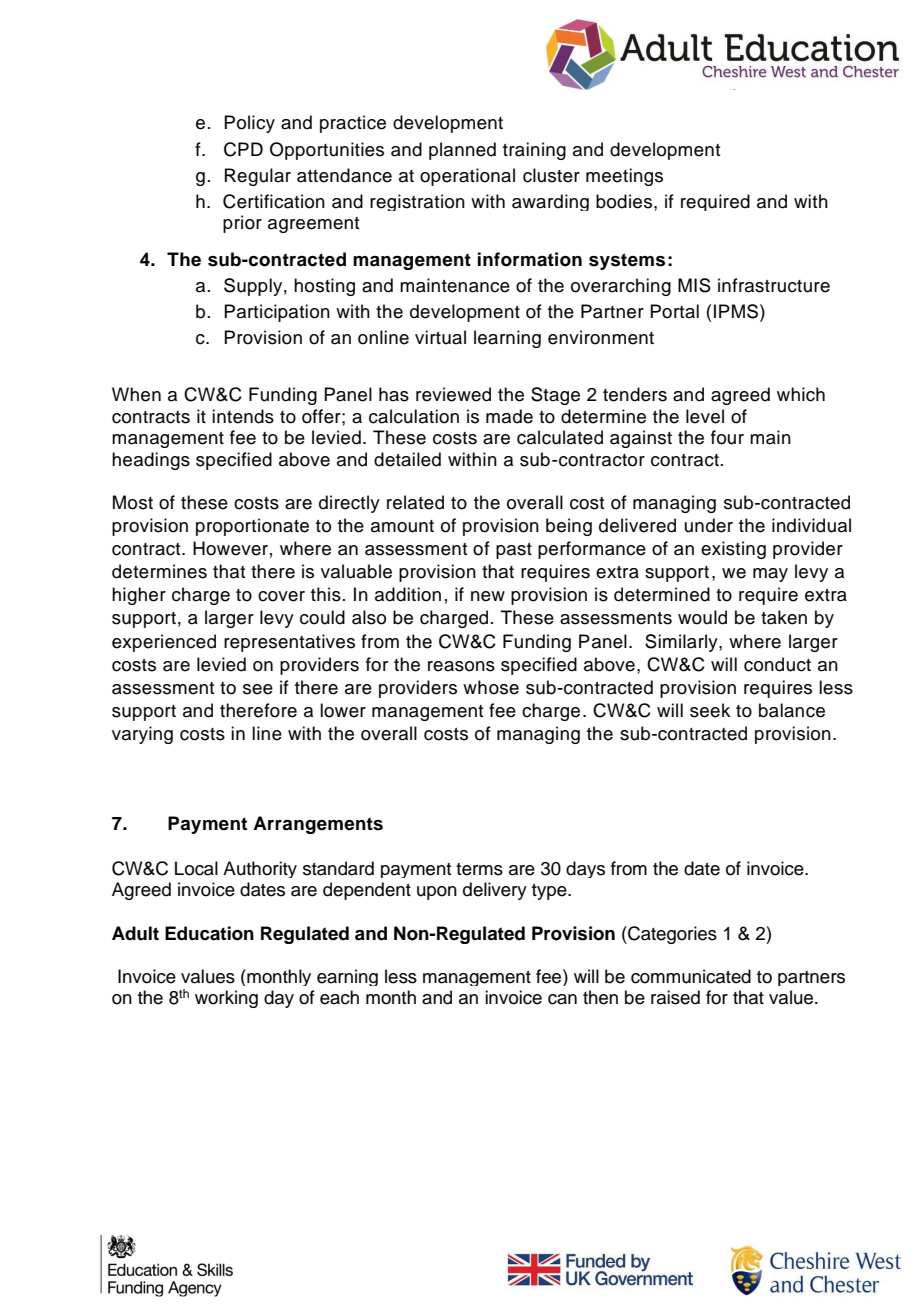 Image resolution: width=924 pixels, height=1308 pixels. I want to click on planned, so click(462, 151).
